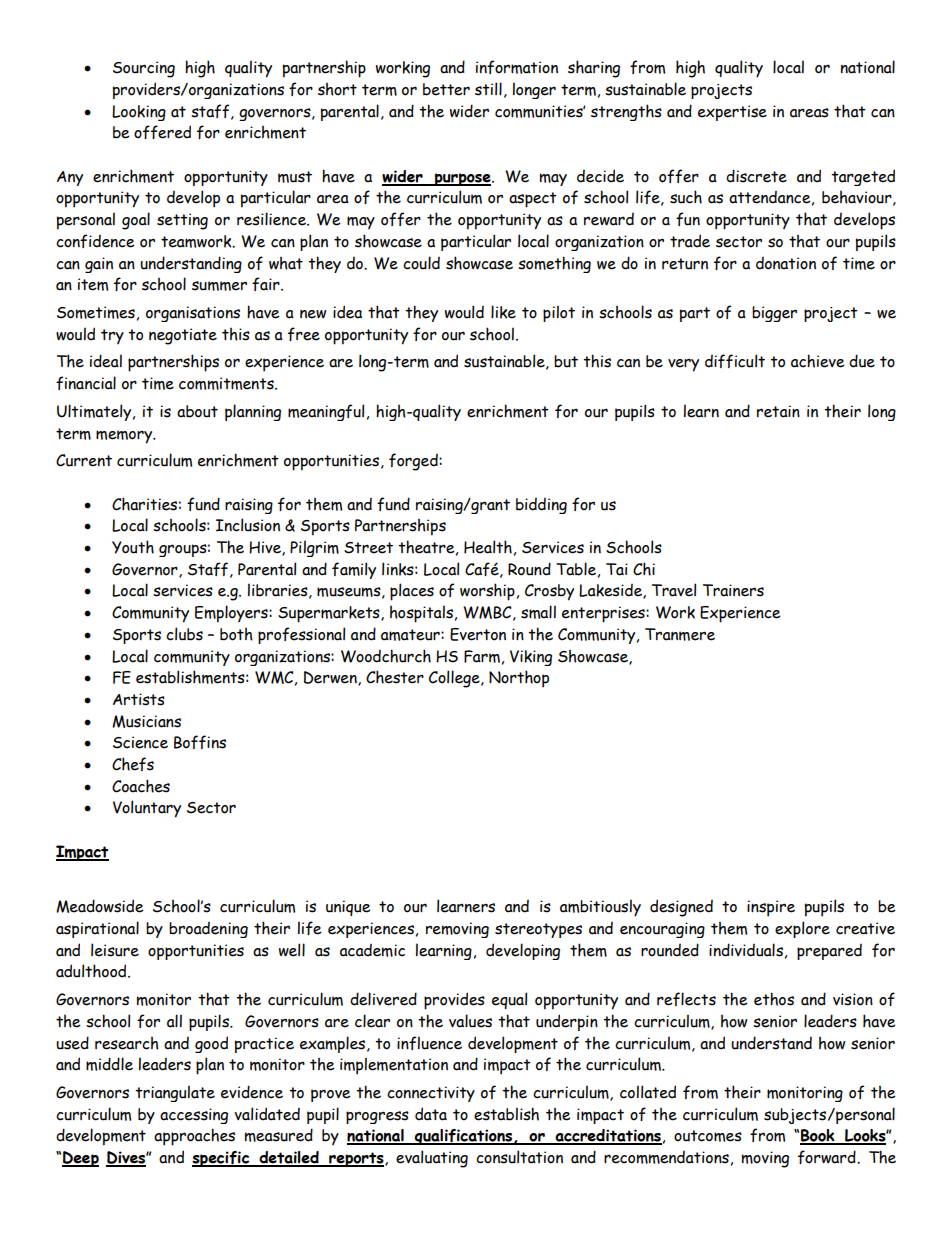 Image resolution: width=952 pixels, height=1233 pixels. I want to click on accessing, so click(194, 1116).
